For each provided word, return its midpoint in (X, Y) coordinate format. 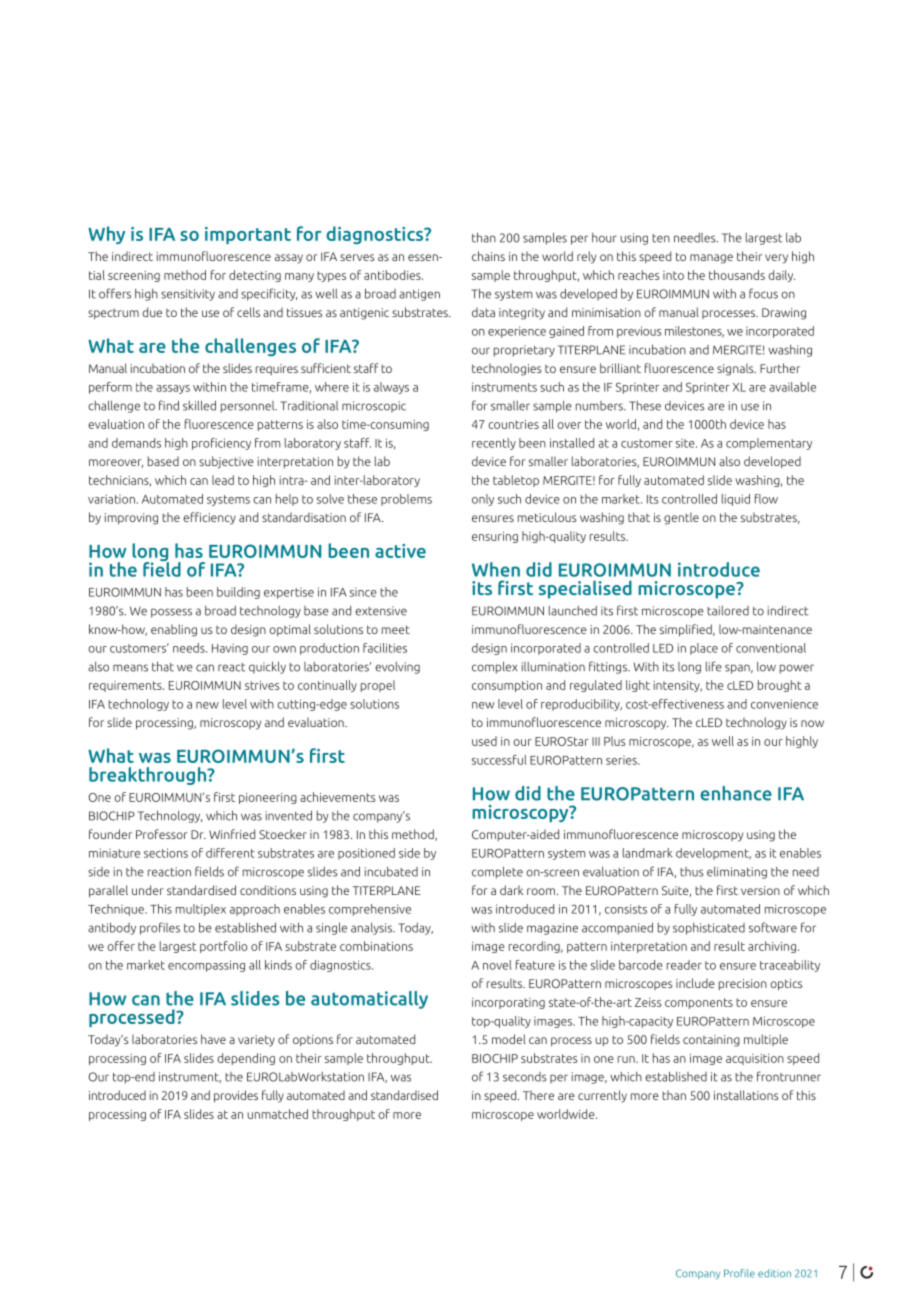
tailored (728, 611)
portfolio (224, 947)
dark (511, 890)
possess (171, 613)
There (538, 1095)
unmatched (277, 1114)
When (496, 569)
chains (488, 256)
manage (711, 259)
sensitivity (188, 295)
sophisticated (709, 929)
